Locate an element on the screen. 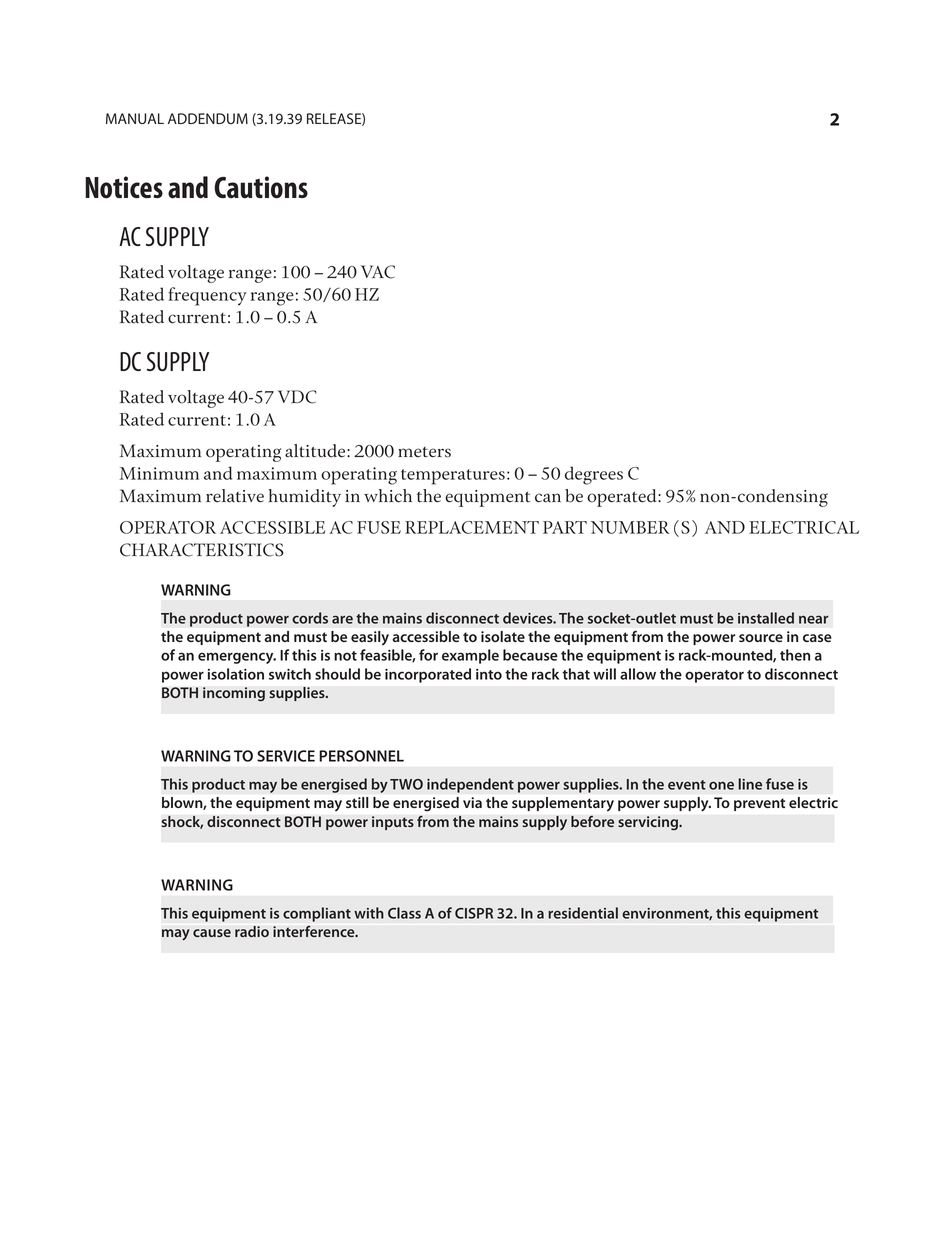 Image resolution: width=952 pixels, height=1233 pixels. radio is located at coordinates (252, 931).
